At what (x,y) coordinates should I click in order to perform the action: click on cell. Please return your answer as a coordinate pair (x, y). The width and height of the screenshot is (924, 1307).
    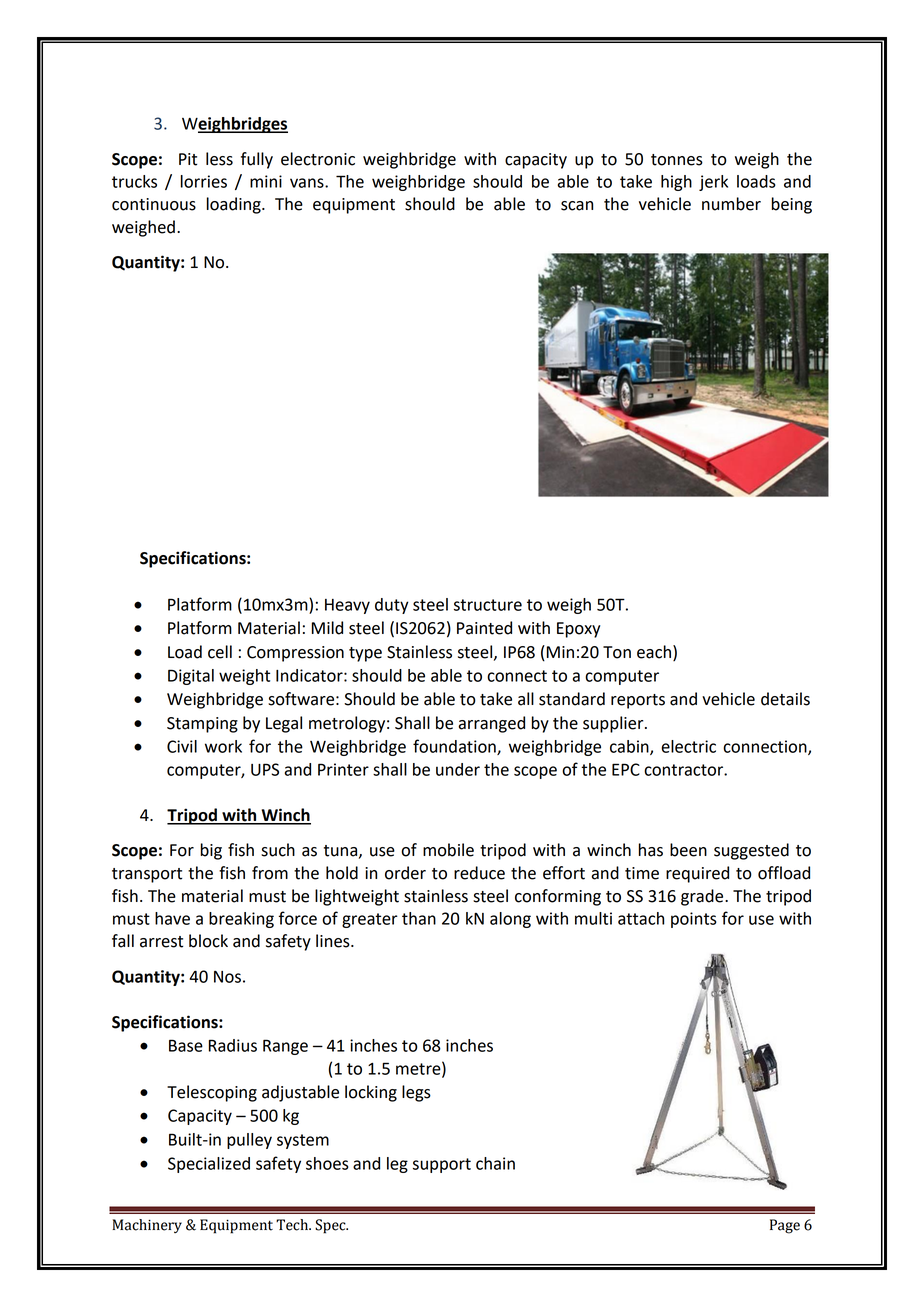
    Looking at the image, I should click on (220, 652).
